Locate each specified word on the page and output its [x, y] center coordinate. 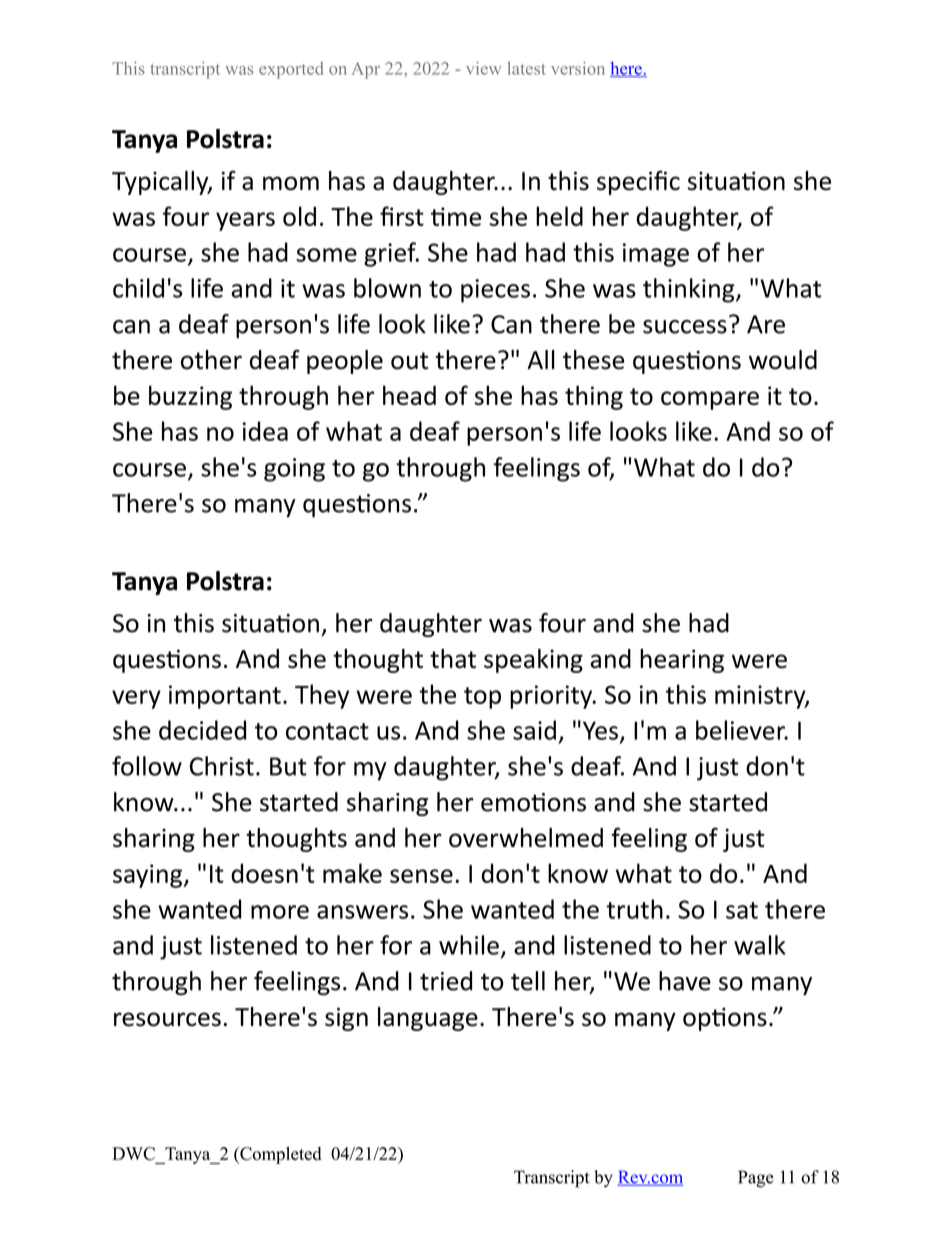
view [483, 68]
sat [742, 910]
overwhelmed [526, 838]
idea [265, 431]
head [409, 395]
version [578, 68]
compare [710, 400]
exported [291, 70]
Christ [222, 766]
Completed [279, 1155]
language [428, 1019]
